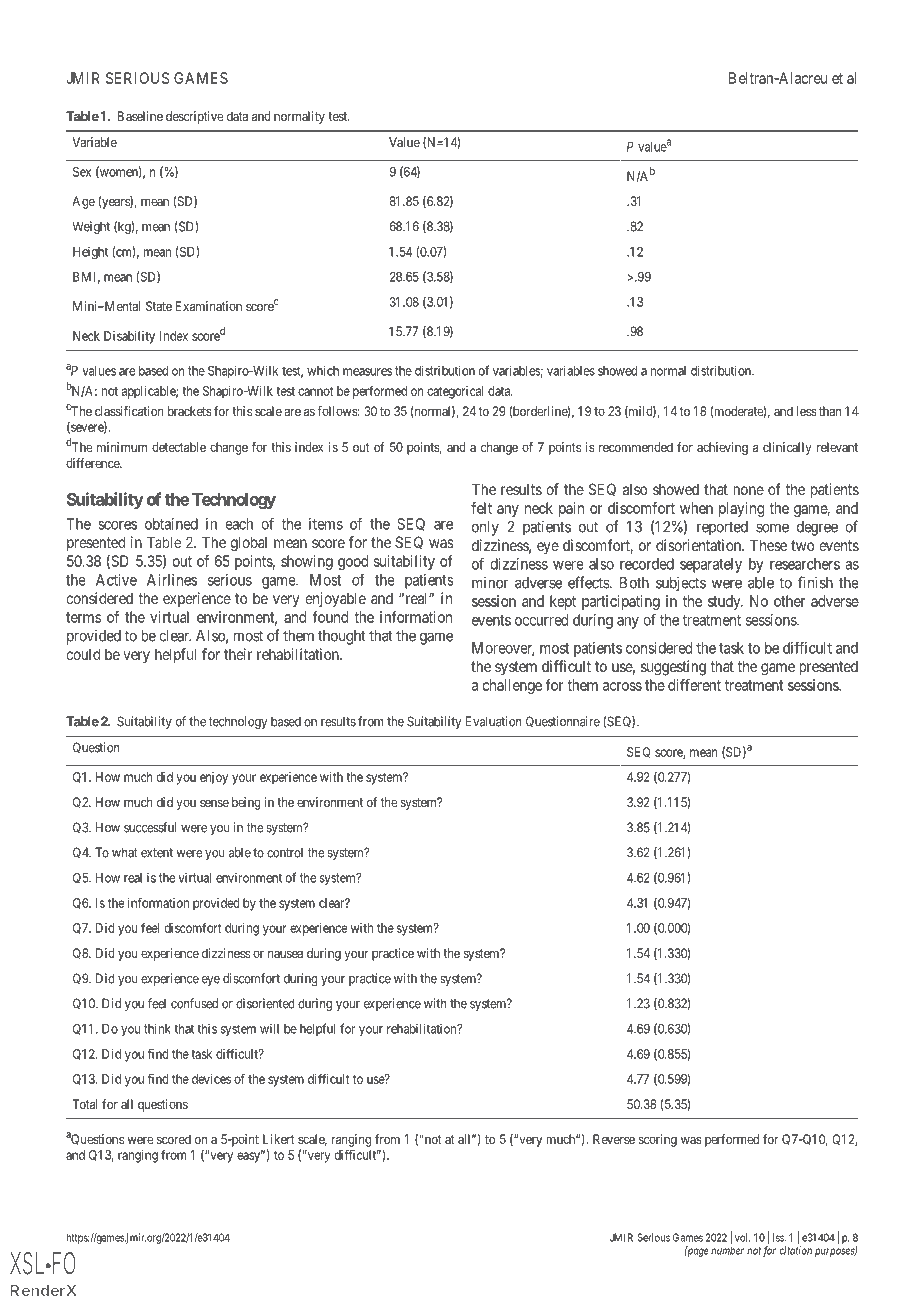 The width and height of the page is (924, 1308). I want to click on number, so click(727, 1250).
